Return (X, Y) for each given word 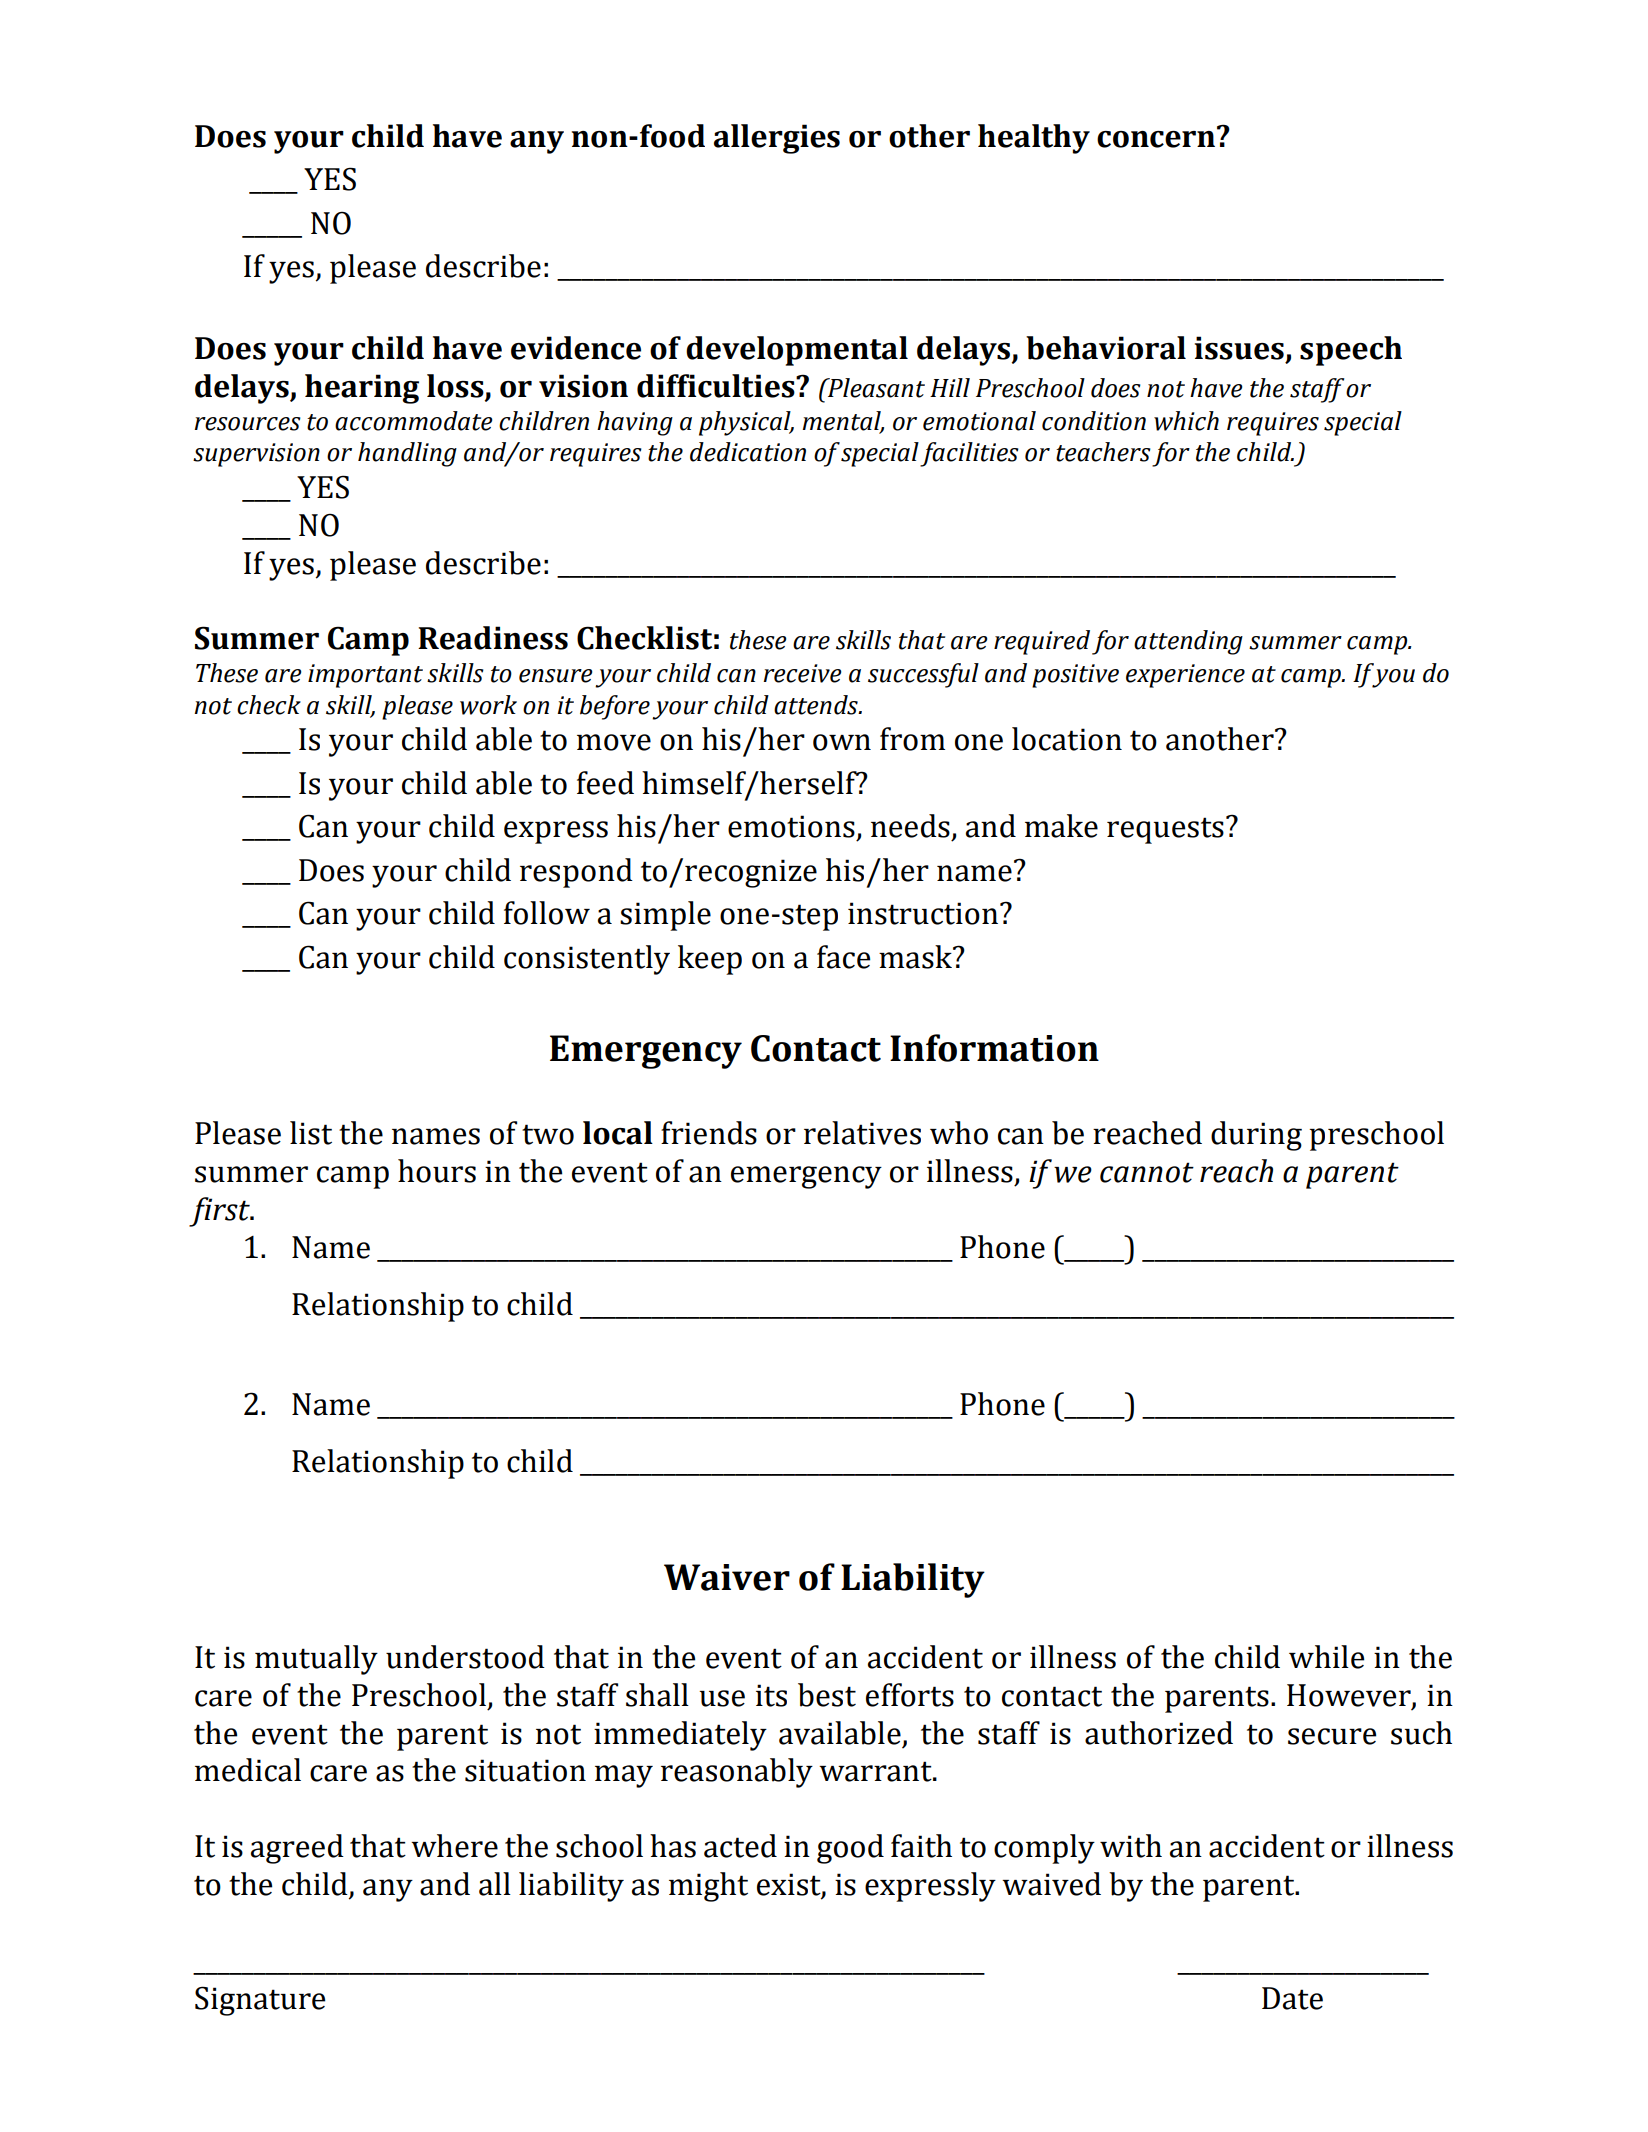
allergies (777, 139)
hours (437, 1171)
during (1256, 1136)
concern (1156, 139)
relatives (862, 1133)
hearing (362, 389)
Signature (260, 2001)
